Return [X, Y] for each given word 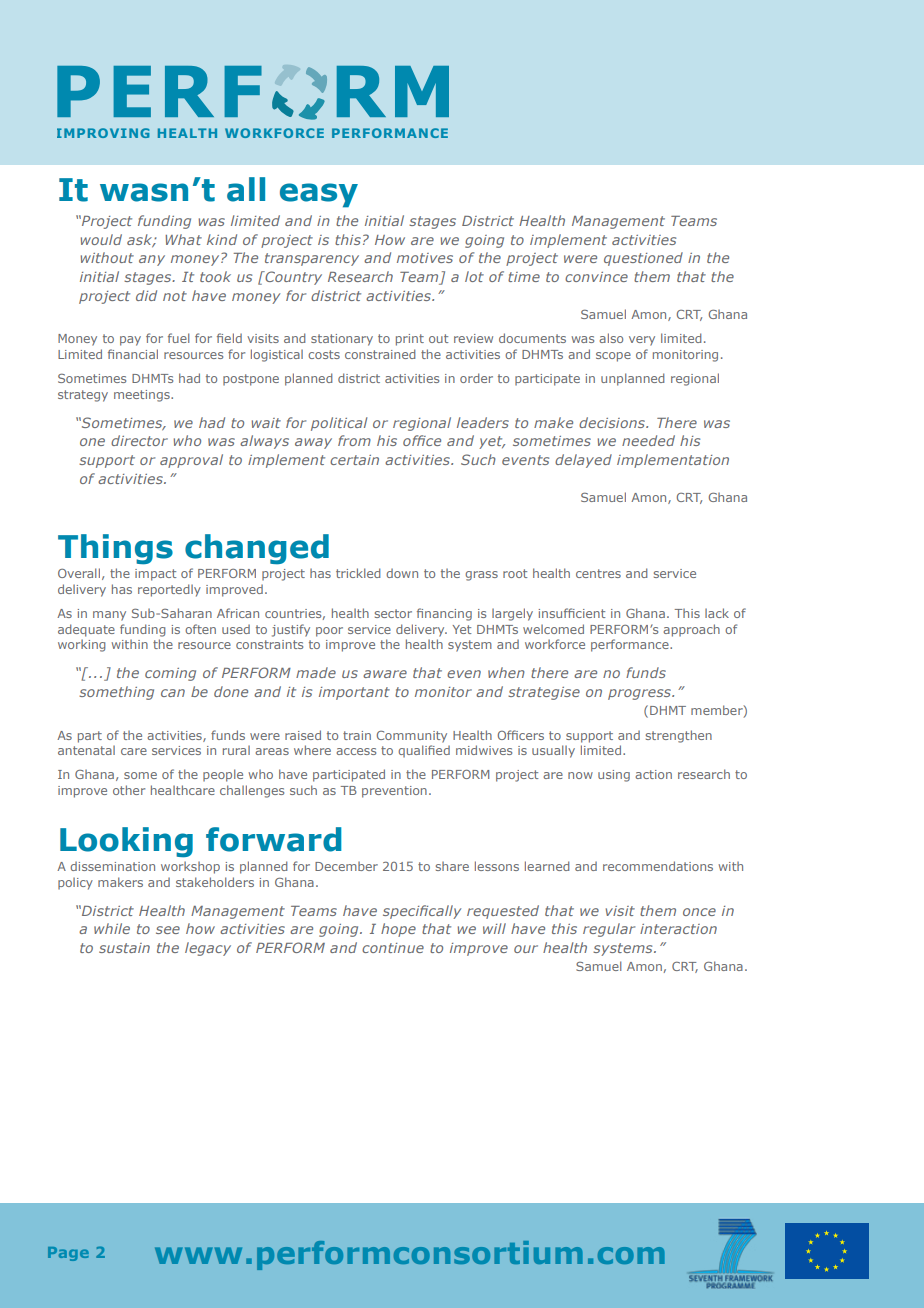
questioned [643, 259]
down [402, 573]
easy [319, 195]
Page [68, 1254]
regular [609, 930]
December [346, 866]
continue [393, 948]
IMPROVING [103, 133]
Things [115, 549]
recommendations [658, 866]
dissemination [112, 866]
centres [598, 573]
